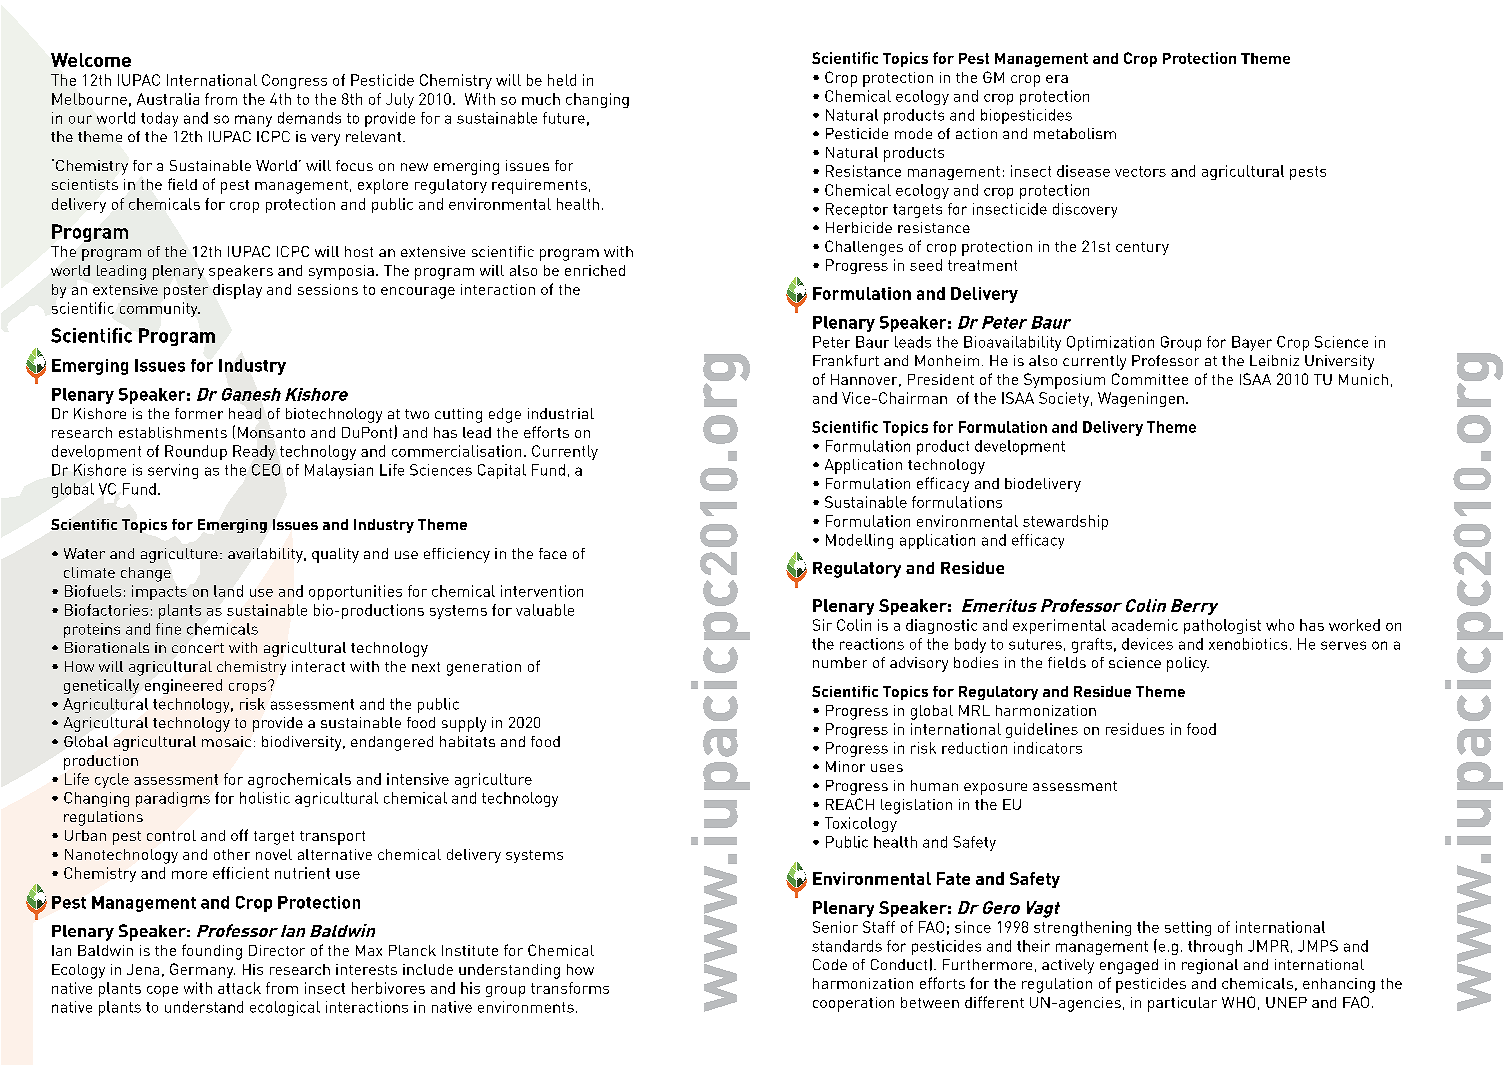 This screenshot has width=1506, height=1065. What do you see at coordinates (239, 988) in the screenshot?
I see `attack` at bounding box center [239, 988].
